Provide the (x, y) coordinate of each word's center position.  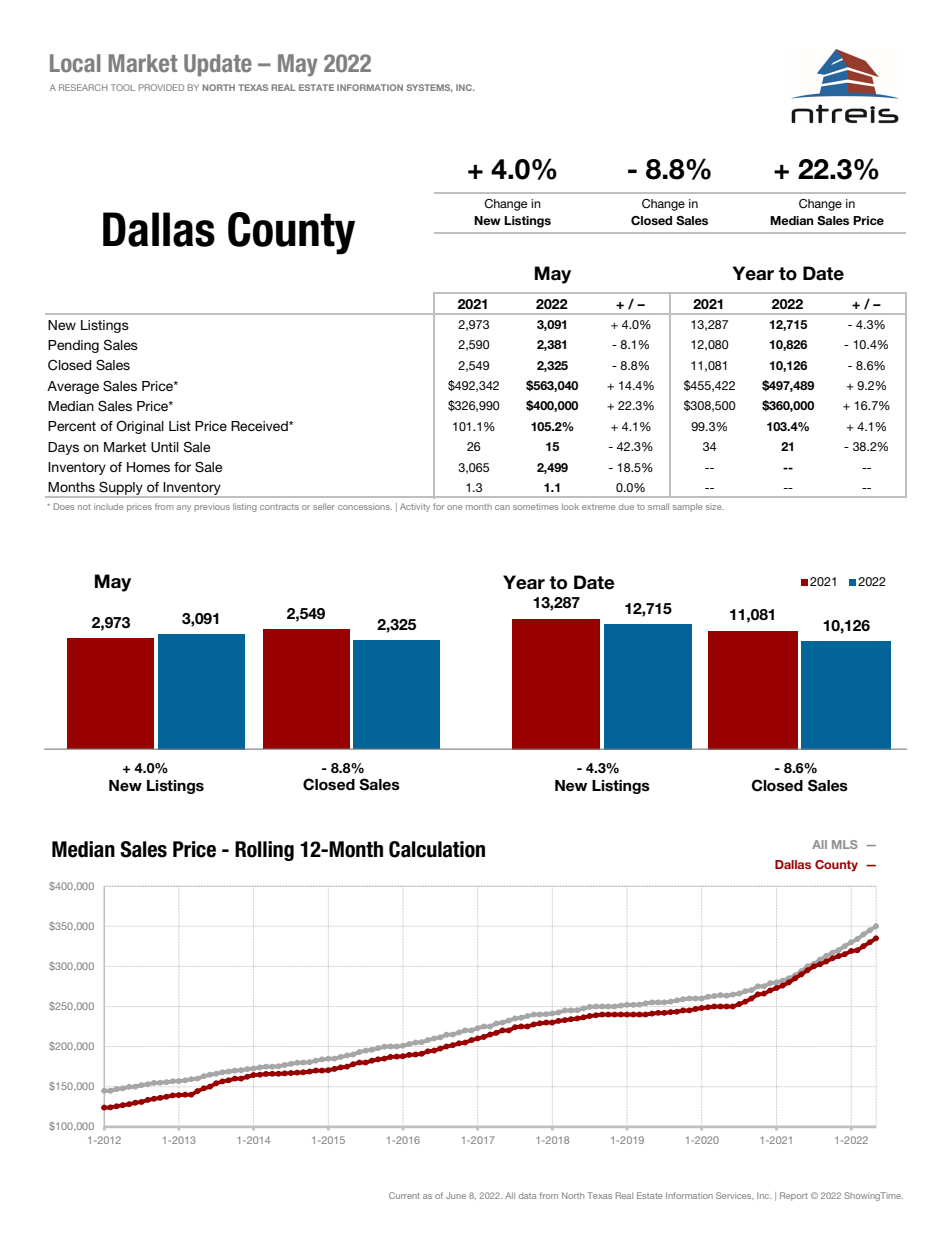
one (454, 507)
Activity (415, 507)
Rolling (264, 851)
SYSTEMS (430, 88)
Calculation (437, 849)
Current (404, 1195)
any (184, 508)
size (715, 507)
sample (687, 507)
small (658, 506)
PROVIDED (161, 87)
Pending (73, 346)
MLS (845, 844)
